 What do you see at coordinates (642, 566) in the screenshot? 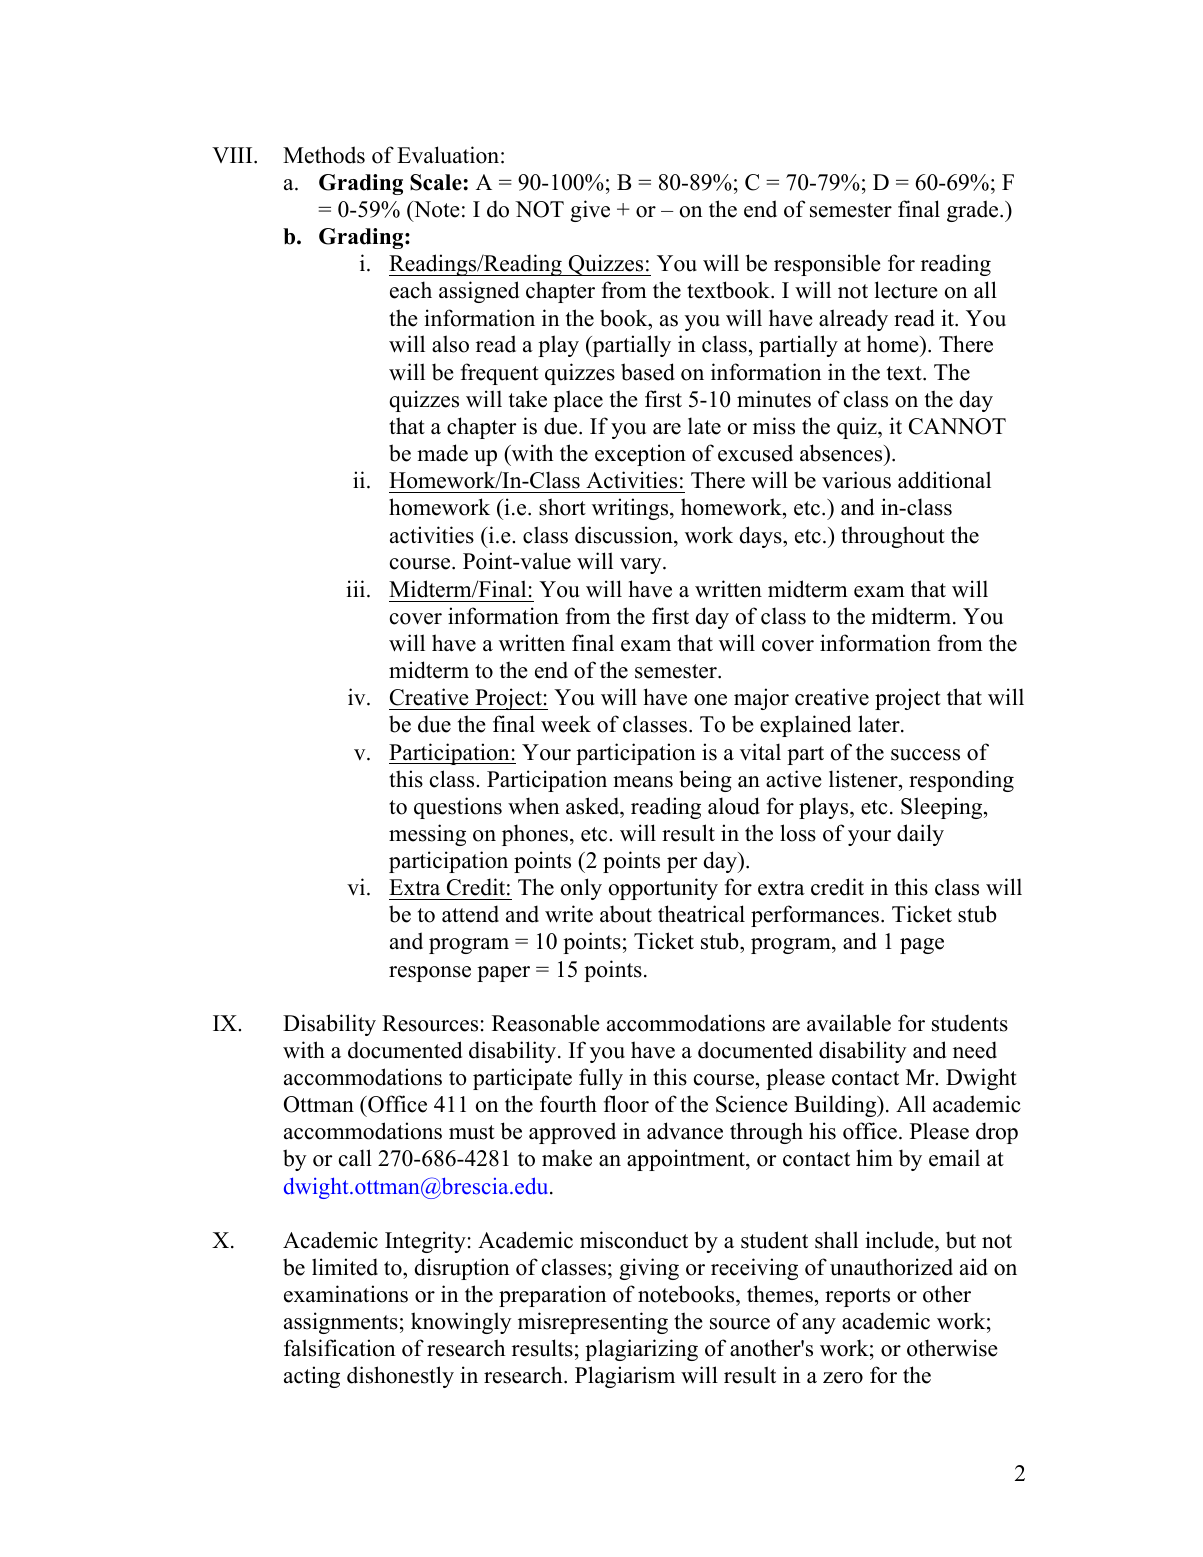
I see `vary` at bounding box center [642, 566].
